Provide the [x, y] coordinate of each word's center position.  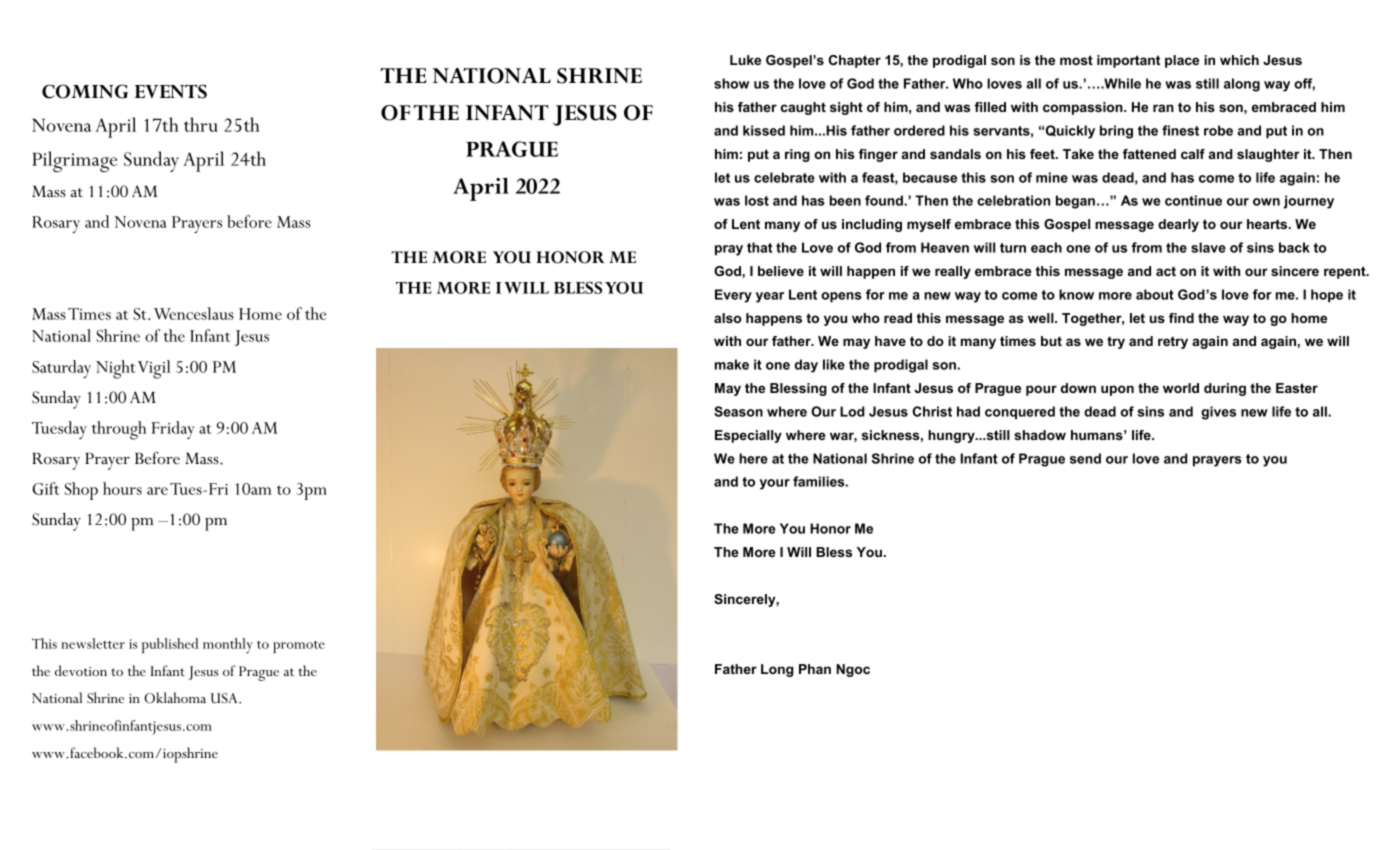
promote [299, 647]
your [775, 484]
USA [225, 698]
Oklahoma [175, 698]
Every [733, 296]
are [157, 491]
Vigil [154, 369]
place [1182, 61]
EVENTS [171, 91]
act [1166, 271]
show [731, 83]
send [1085, 458]
